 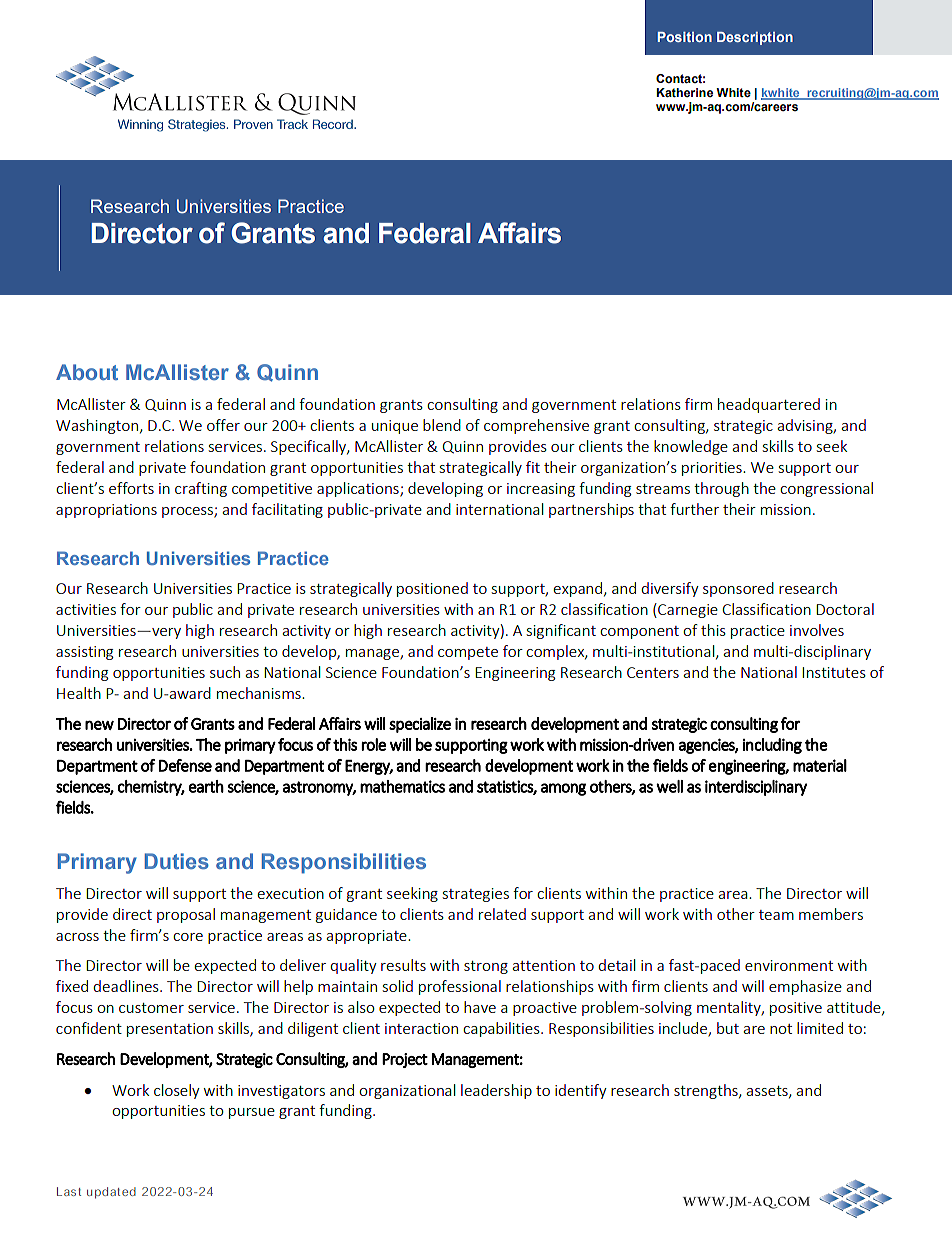 I want to click on Description, so click(x=755, y=38).
